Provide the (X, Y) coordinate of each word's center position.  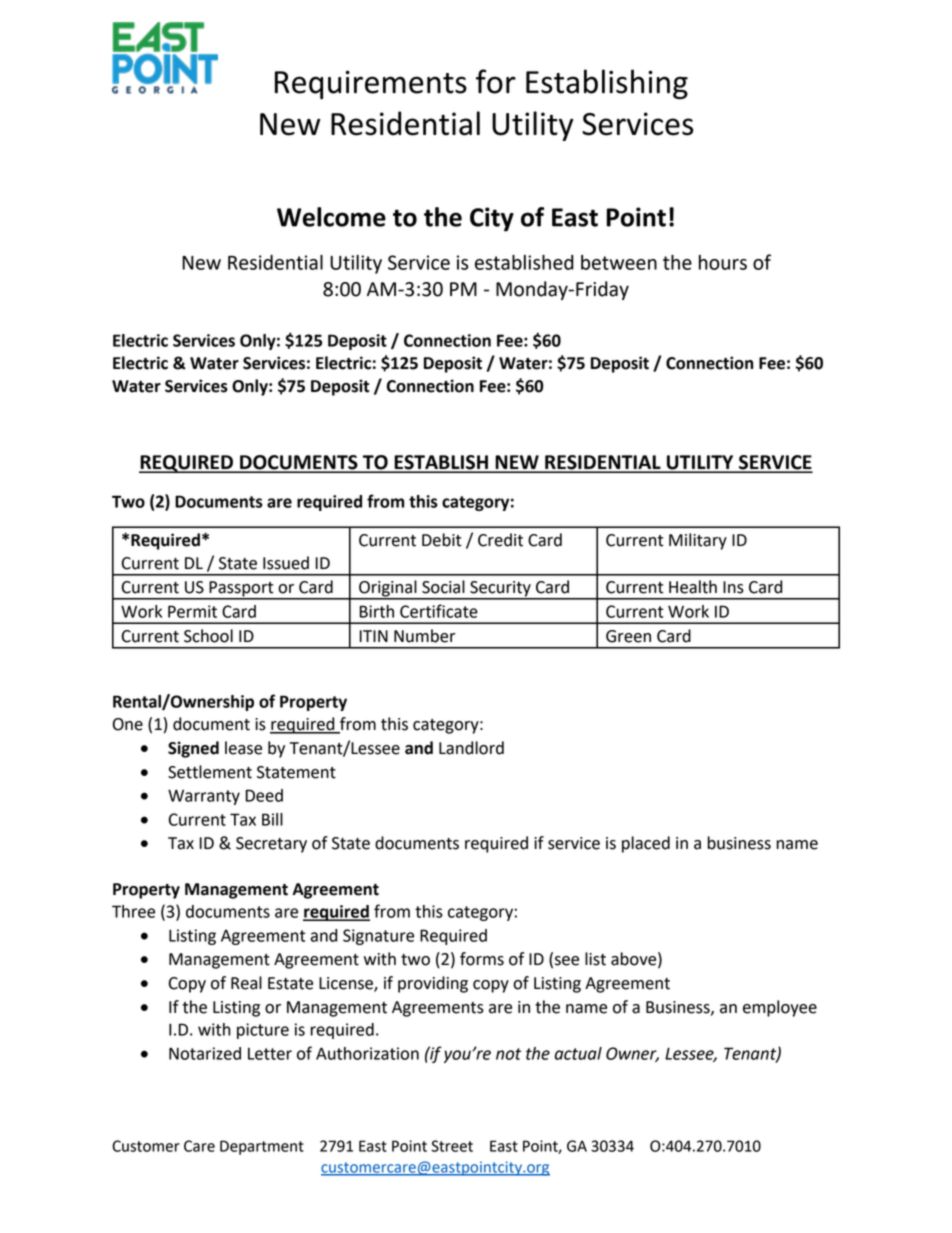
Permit (192, 611)
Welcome (331, 217)
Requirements (371, 84)
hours (723, 262)
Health (693, 587)
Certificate (439, 611)
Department (262, 1147)
